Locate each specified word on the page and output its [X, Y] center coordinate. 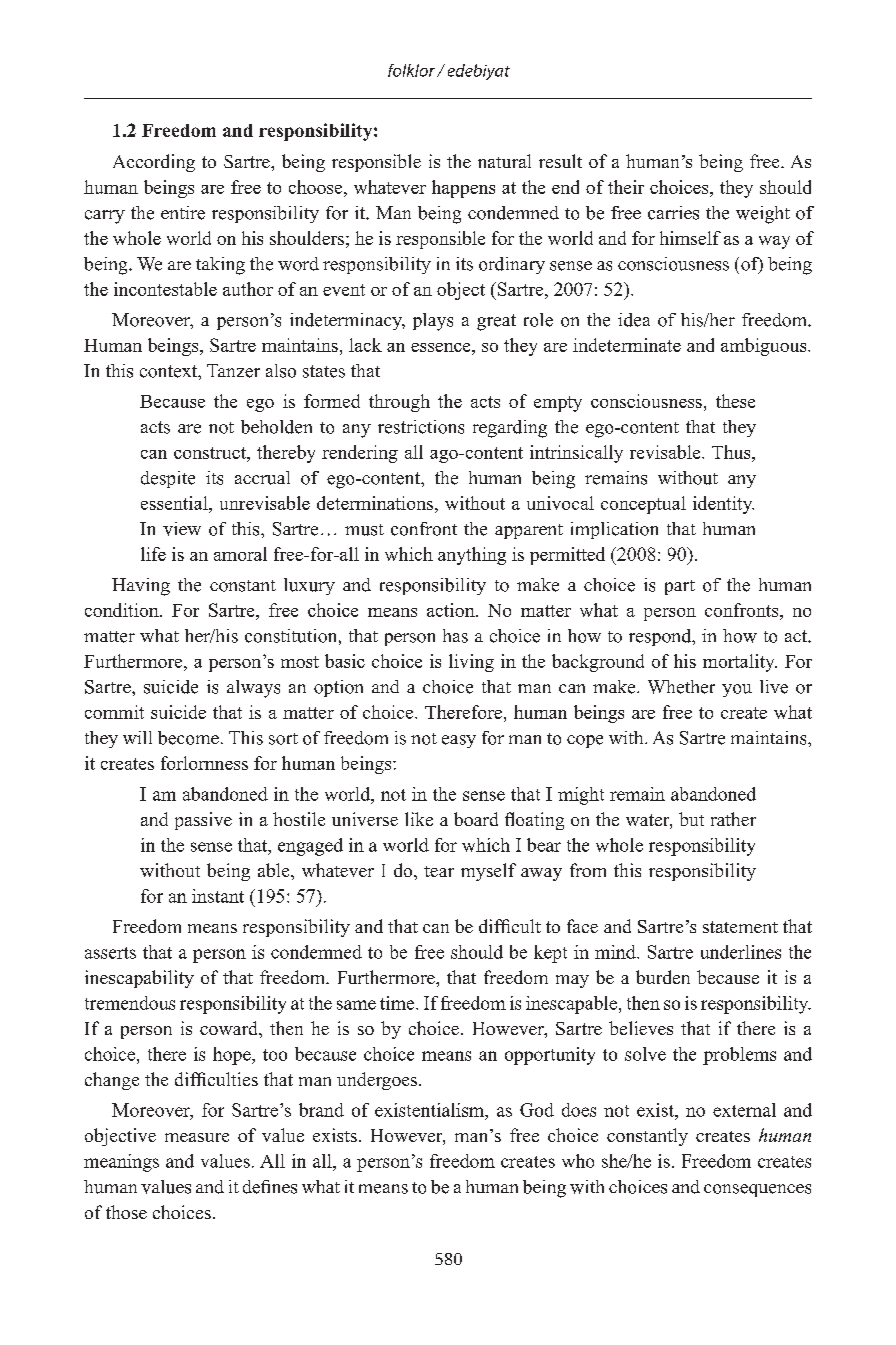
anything [472, 556]
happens [463, 189]
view [182, 529]
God [537, 1110]
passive [203, 821]
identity [723, 505]
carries [673, 213]
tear [439, 871]
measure [197, 1137]
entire [183, 213]
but [691, 819]
